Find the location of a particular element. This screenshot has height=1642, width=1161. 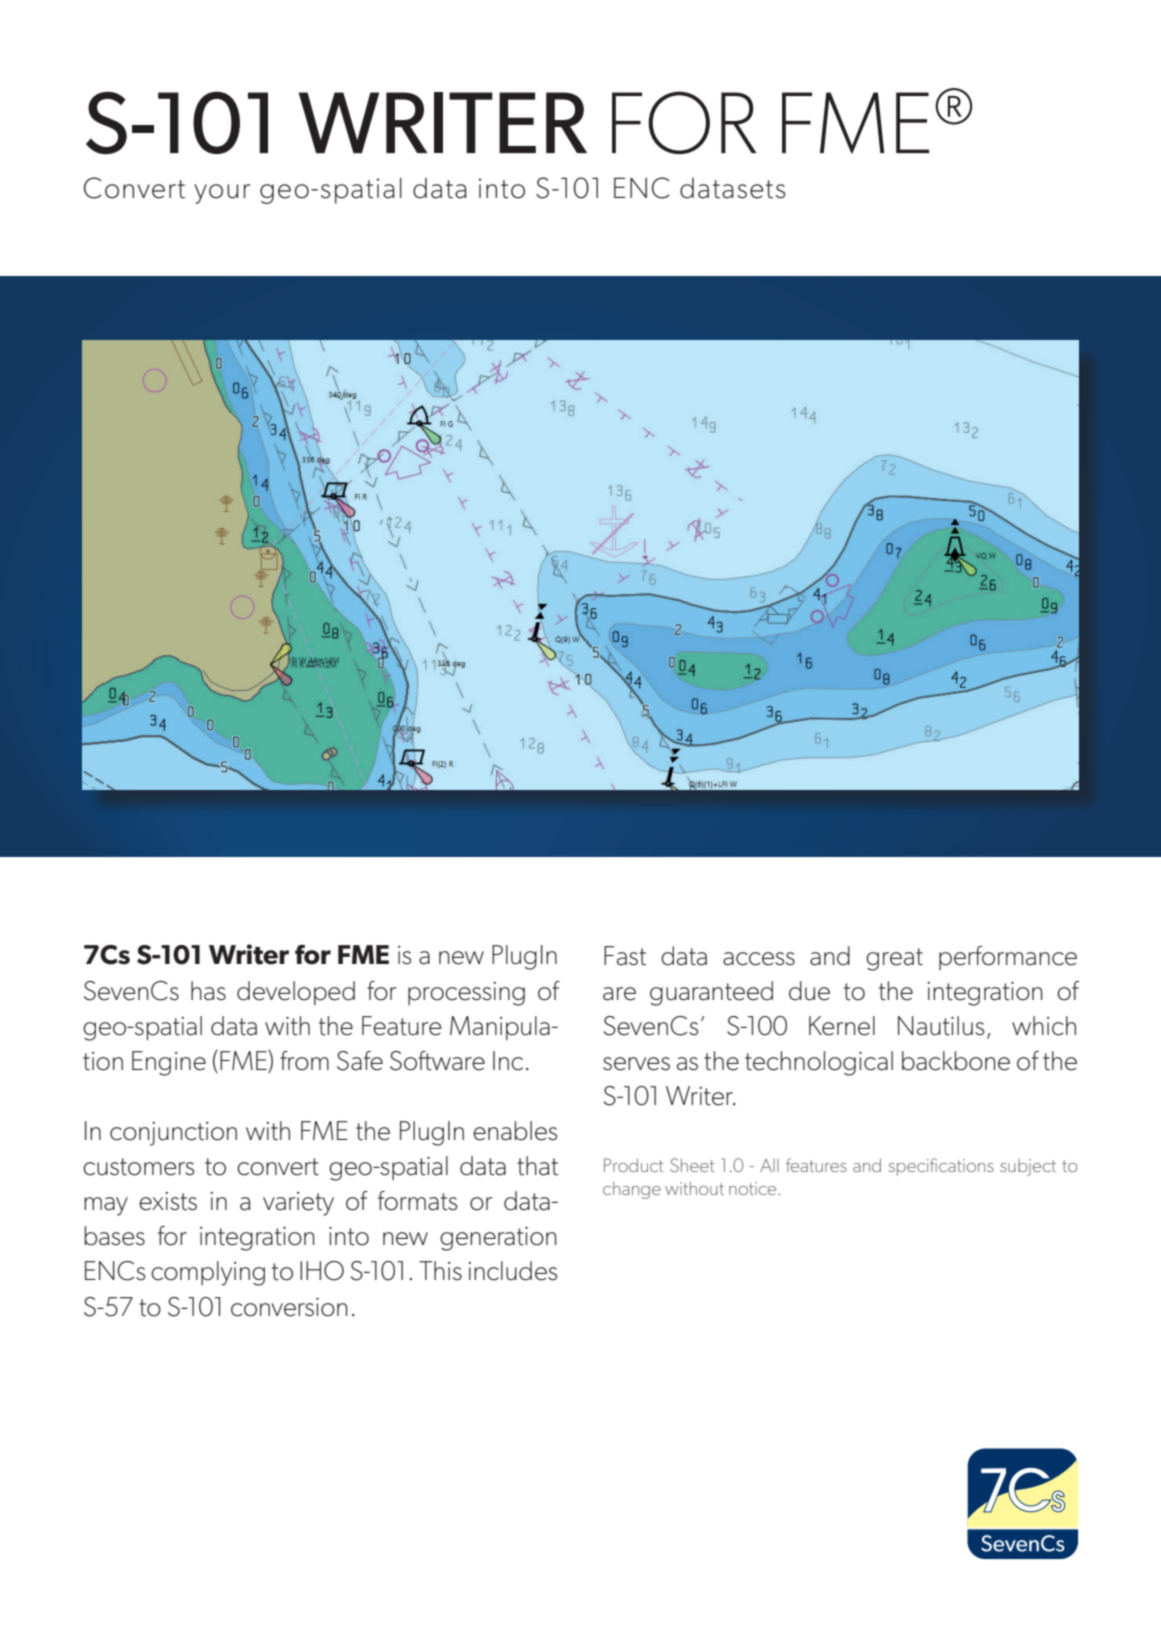

has is located at coordinates (208, 991).
